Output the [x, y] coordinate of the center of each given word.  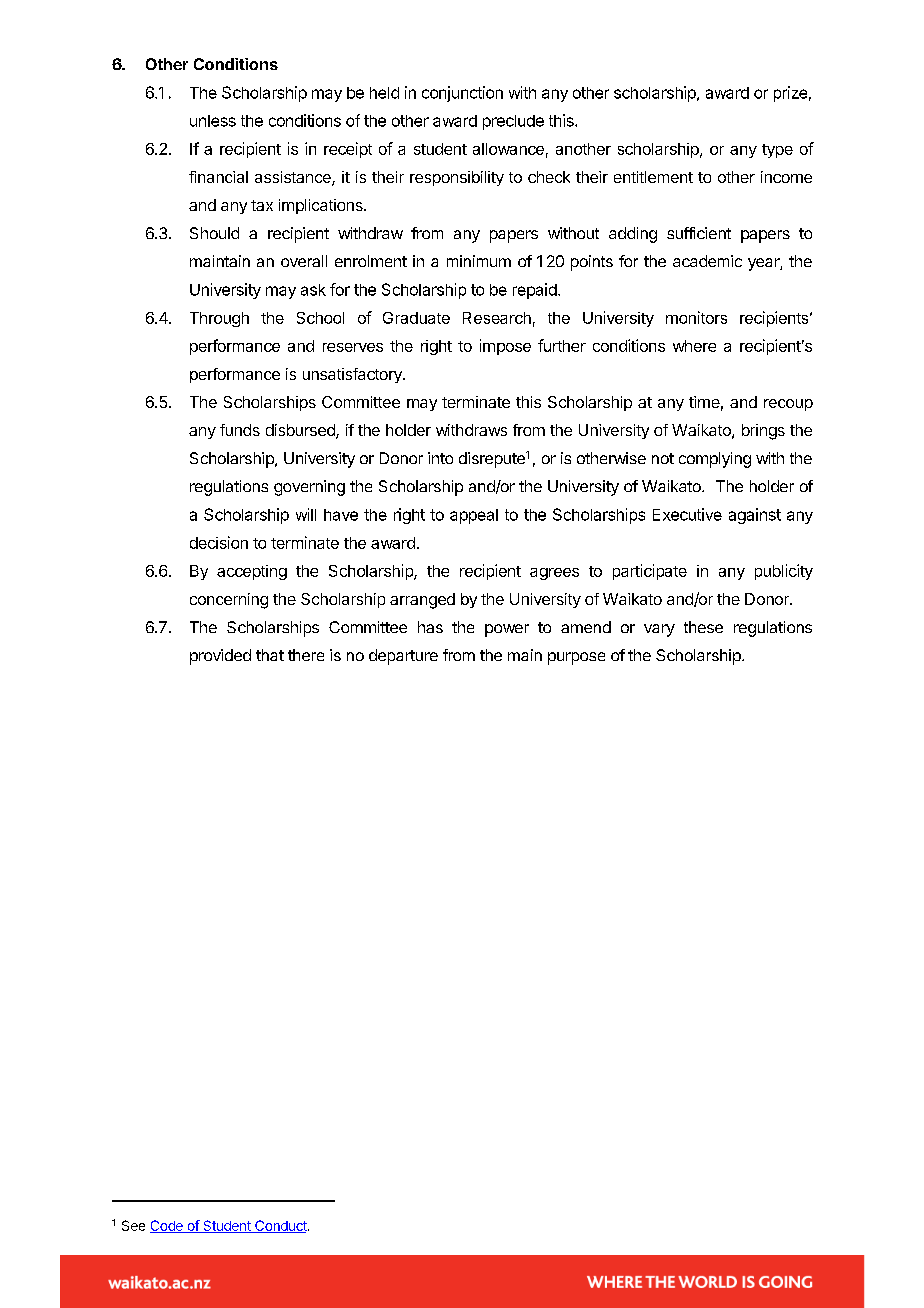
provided [220, 657]
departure [403, 657]
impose [505, 347]
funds [240, 430]
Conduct [281, 1226]
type [777, 151]
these [703, 627]
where [694, 346]
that [270, 655]
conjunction [462, 94]
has [430, 627]
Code [167, 1226]
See [133, 1225]
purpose [576, 658]
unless [213, 121]
